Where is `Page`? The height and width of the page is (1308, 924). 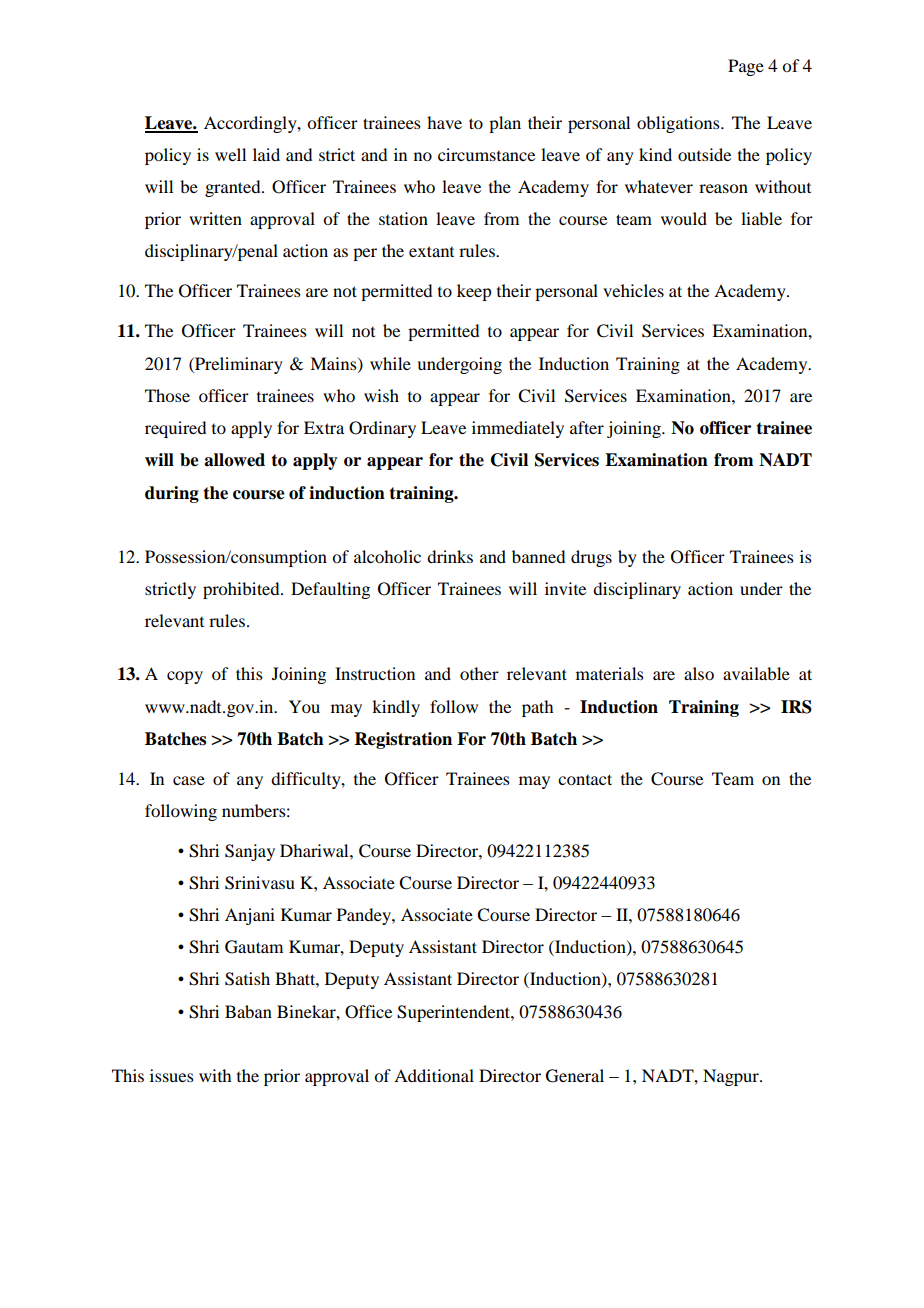
Page is located at coordinates (746, 67).
